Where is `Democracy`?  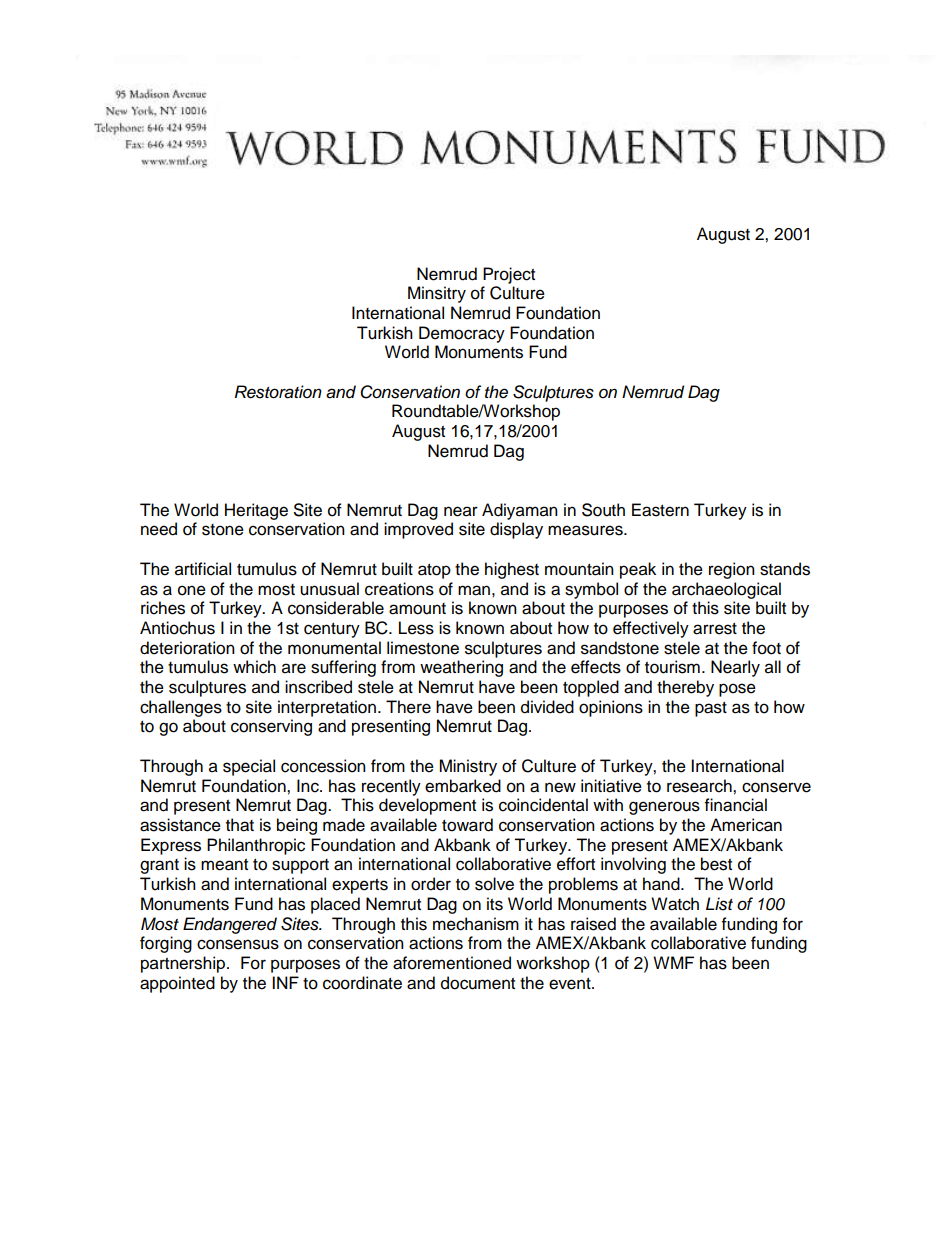 Democracy is located at coordinates (462, 334).
